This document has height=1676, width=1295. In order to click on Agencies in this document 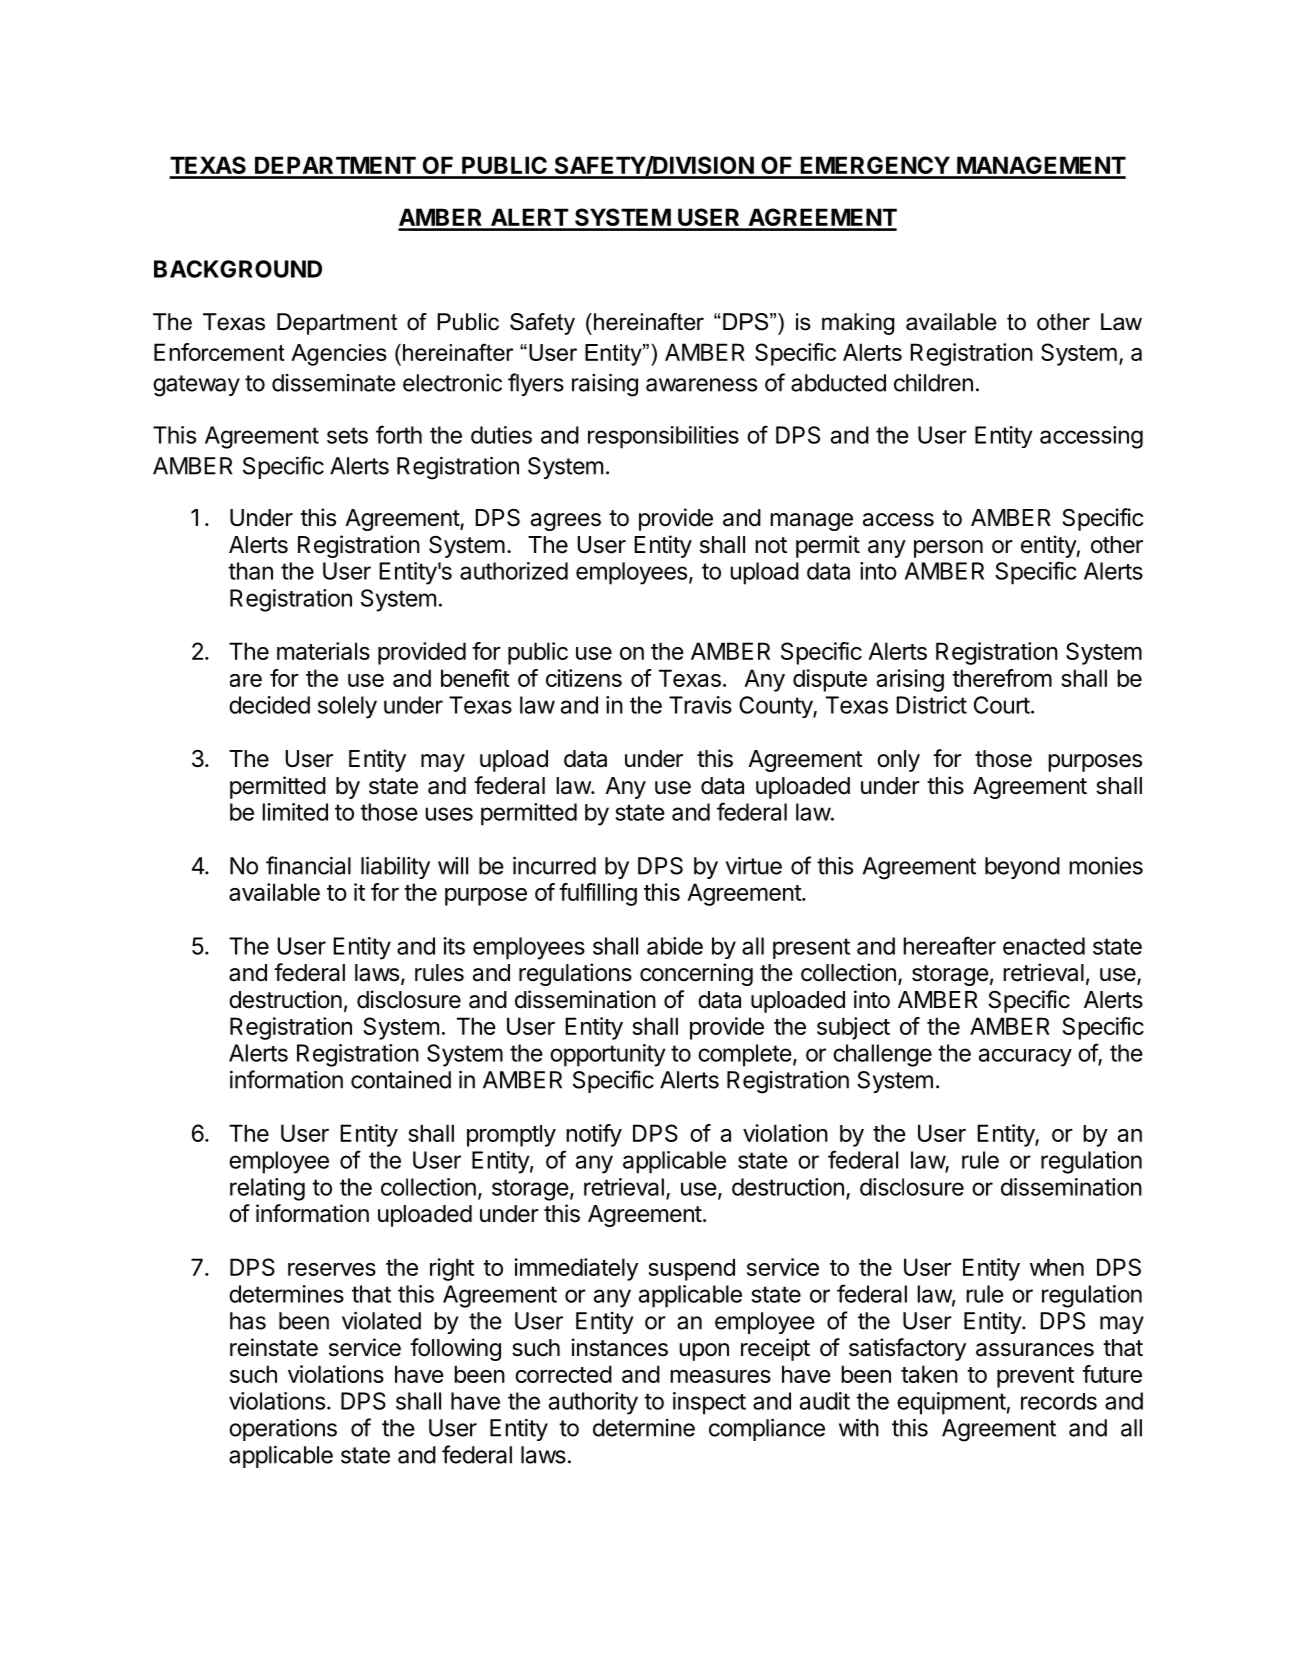, I will do `click(339, 355)`.
